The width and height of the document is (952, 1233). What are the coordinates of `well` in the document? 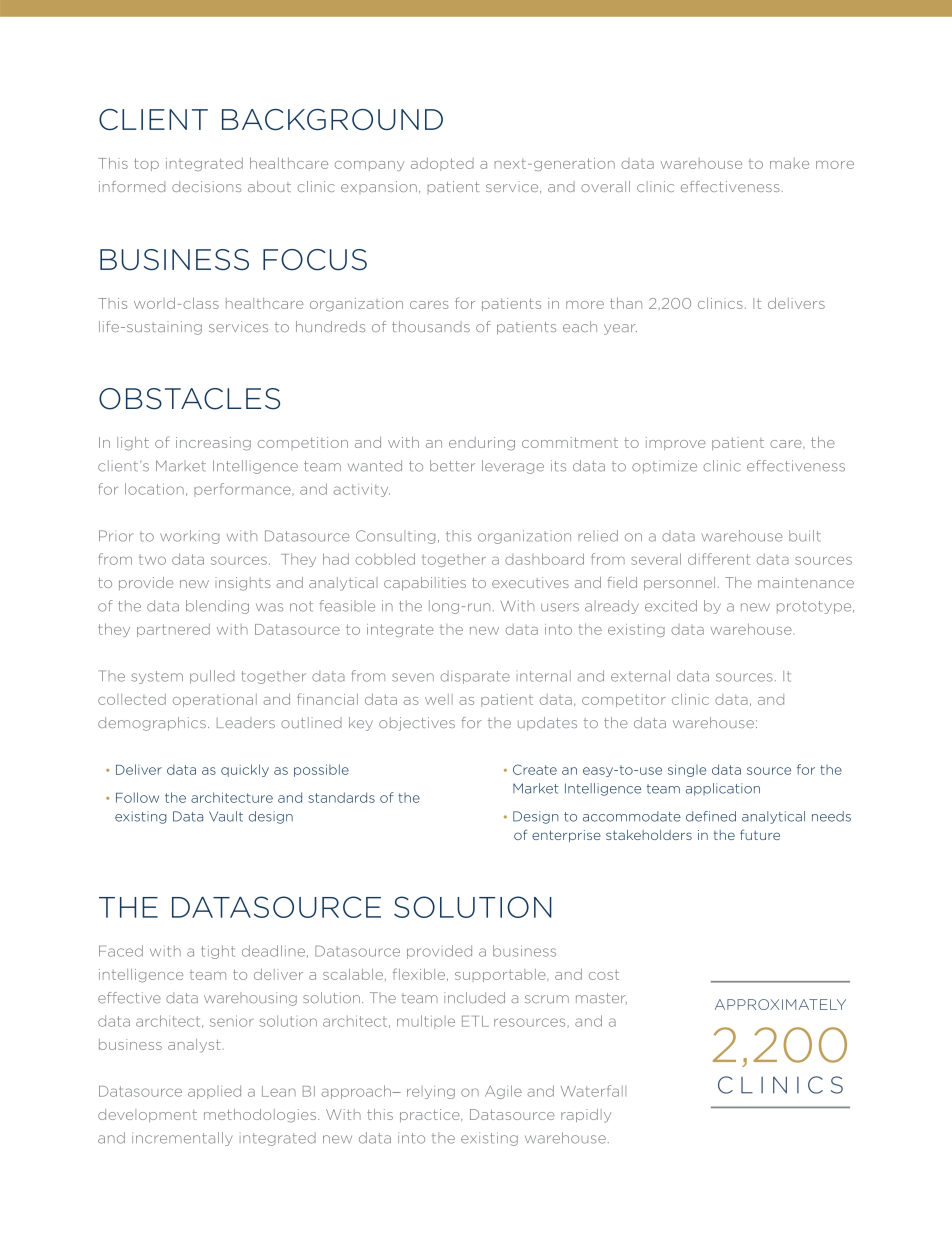 It's located at (439, 699).
